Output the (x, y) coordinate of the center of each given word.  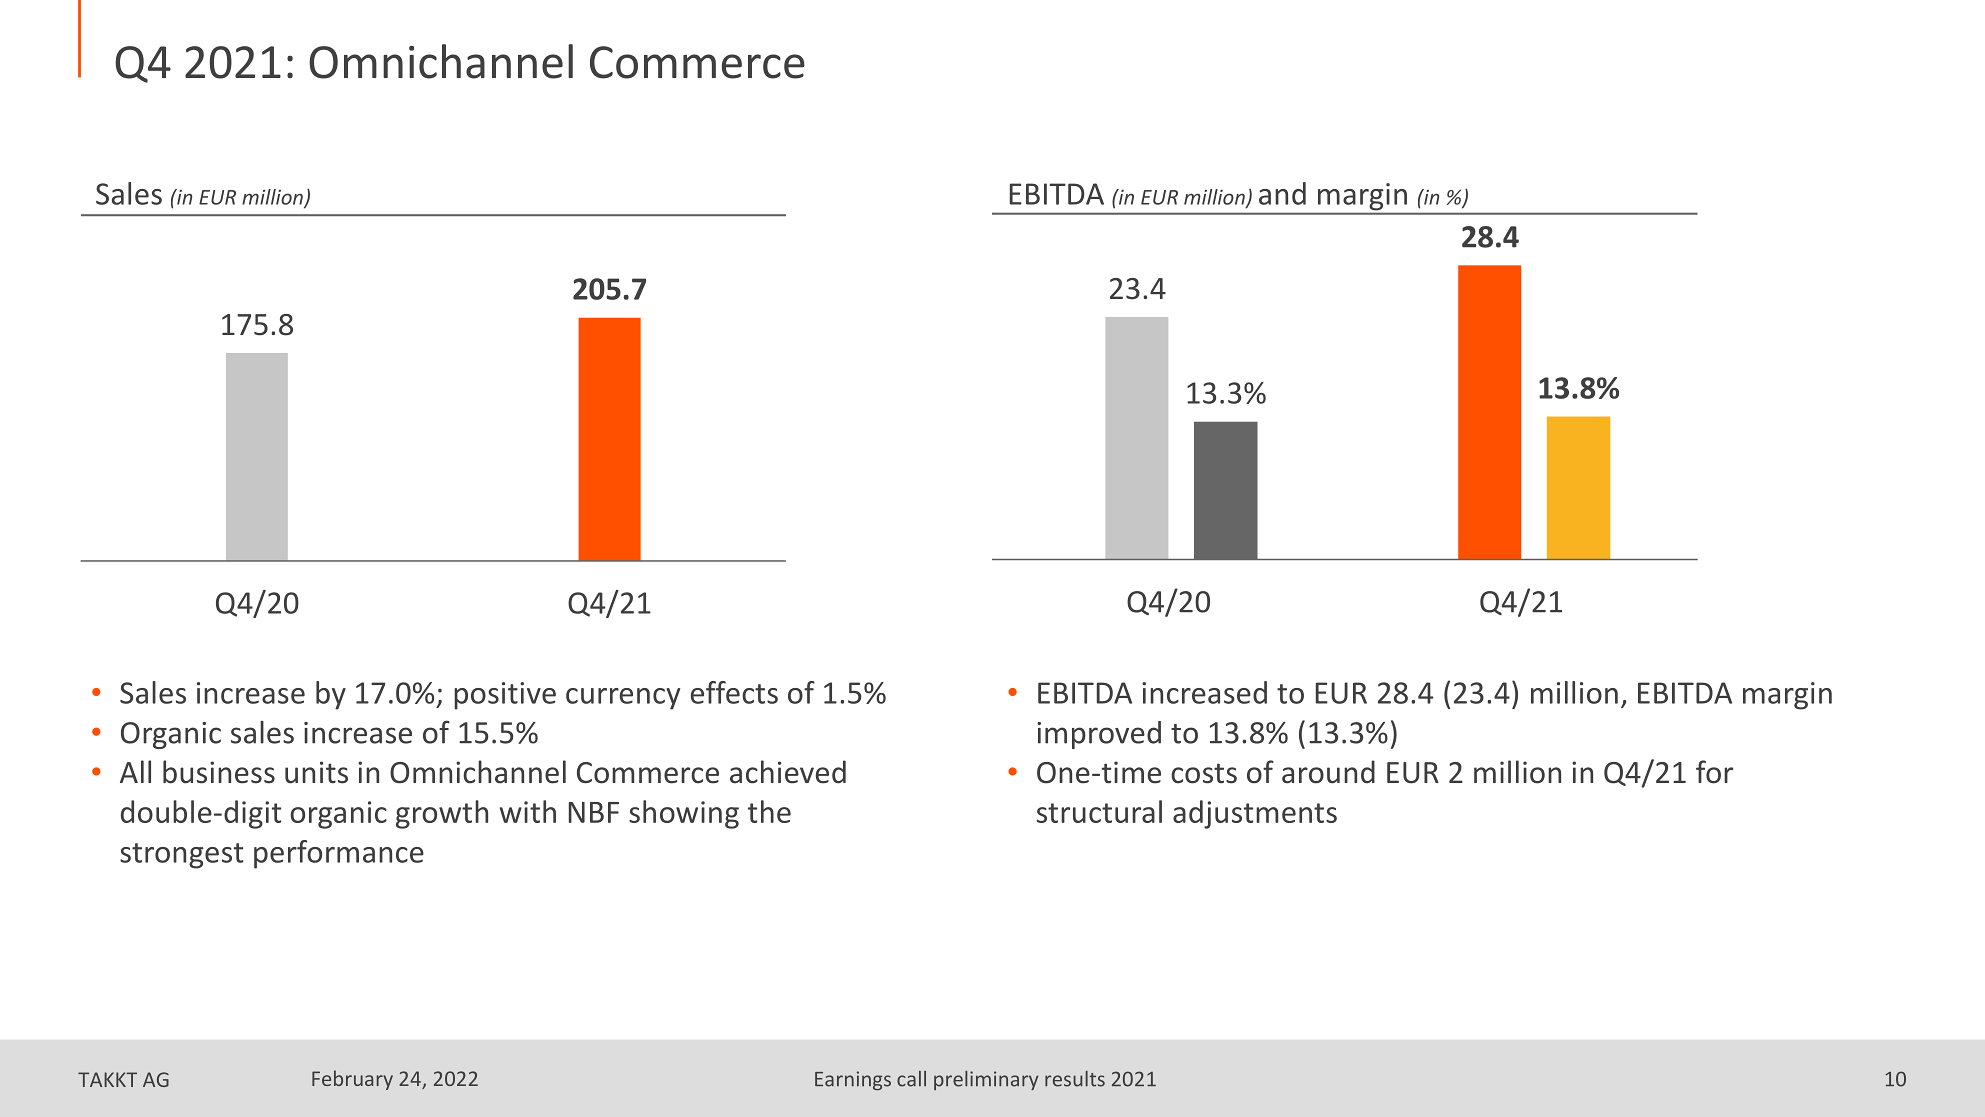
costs (1204, 773)
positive (505, 696)
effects (734, 692)
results (1075, 1079)
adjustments (1255, 814)
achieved (788, 772)
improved (1099, 735)
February (352, 1080)
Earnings (853, 1081)
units (316, 772)
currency (623, 699)
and (1282, 193)
